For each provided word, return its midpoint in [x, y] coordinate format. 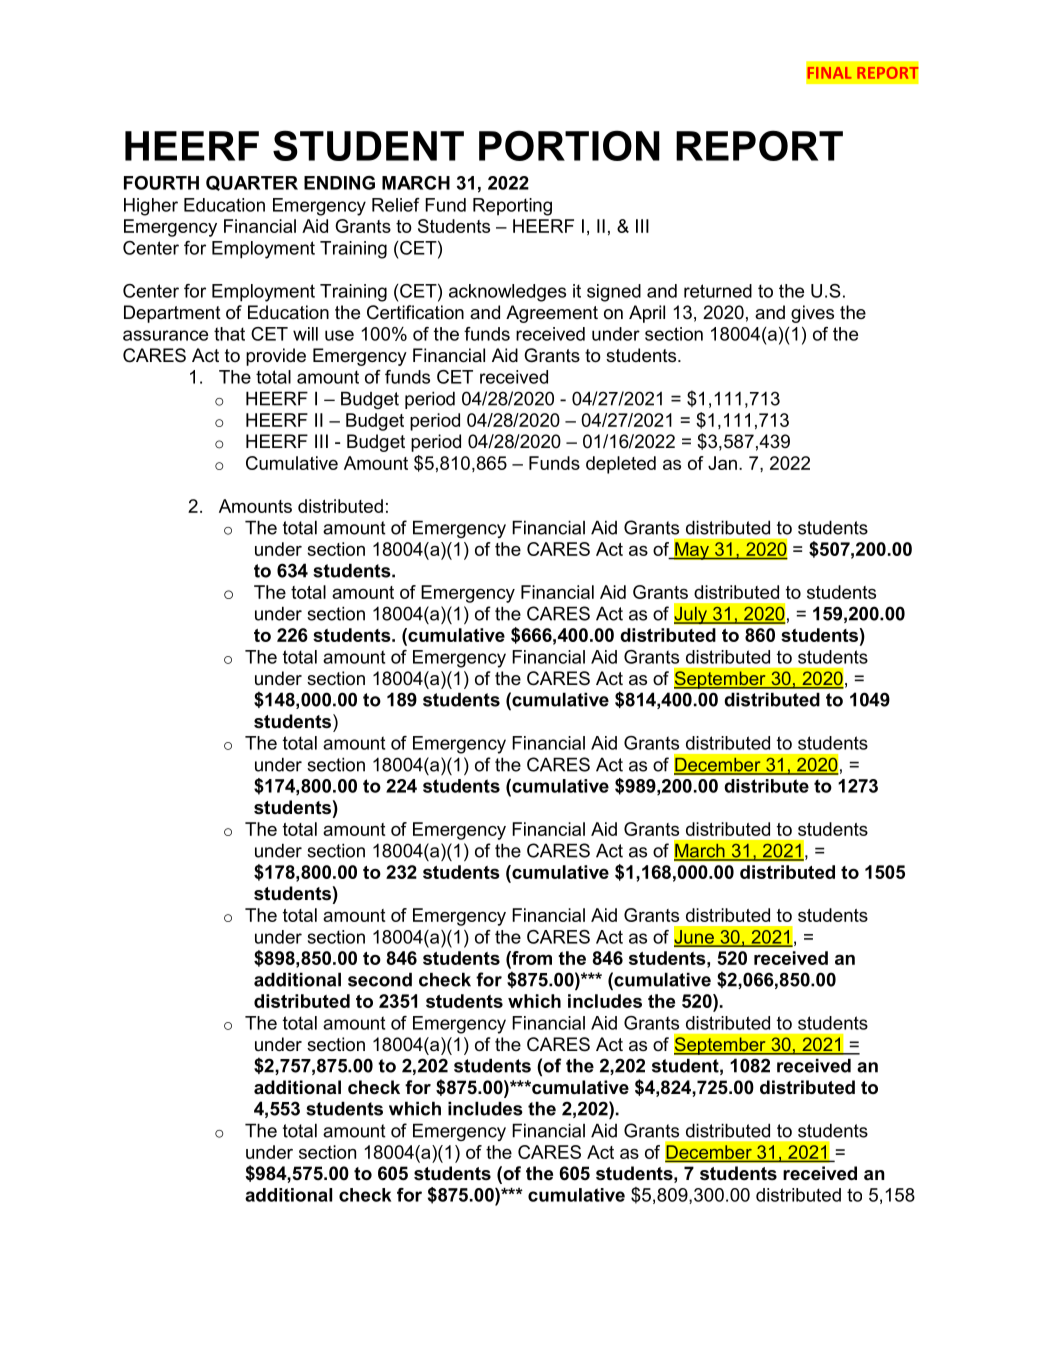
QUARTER [252, 183]
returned [718, 291]
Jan [722, 463]
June [695, 938]
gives [812, 314]
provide [276, 357]
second [380, 979]
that [229, 334]
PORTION [569, 145]
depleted [621, 465]
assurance [165, 335]
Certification [415, 312]
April [647, 314]
